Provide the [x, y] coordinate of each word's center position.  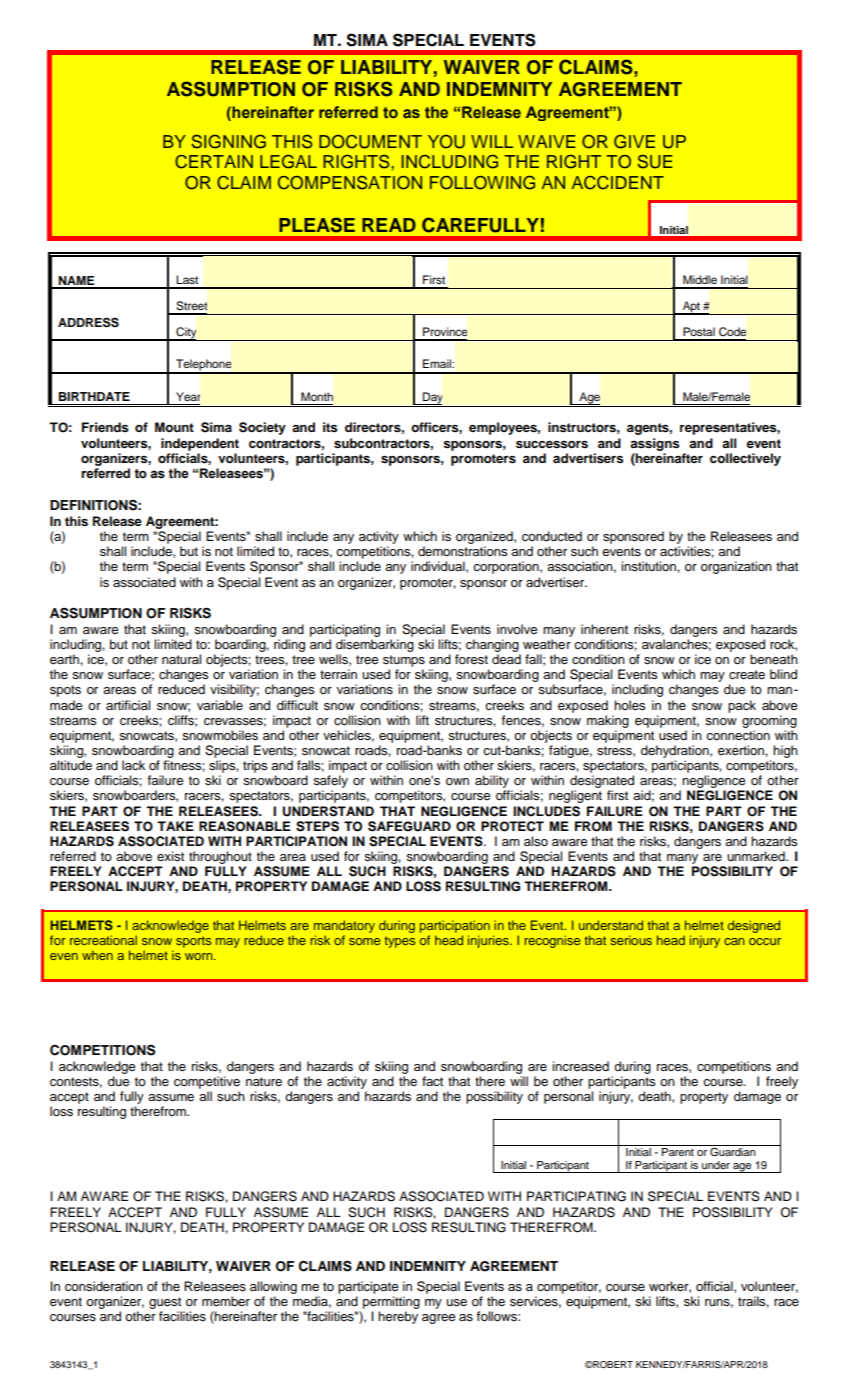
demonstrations [462, 551]
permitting [391, 1302]
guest [165, 1303]
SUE [655, 162]
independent [200, 444]
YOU [446, 142]
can [734, 941]
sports [193, 942]
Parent [678, 1152]
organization [736, 567]
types [400, 942]
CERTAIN [214, 162]
